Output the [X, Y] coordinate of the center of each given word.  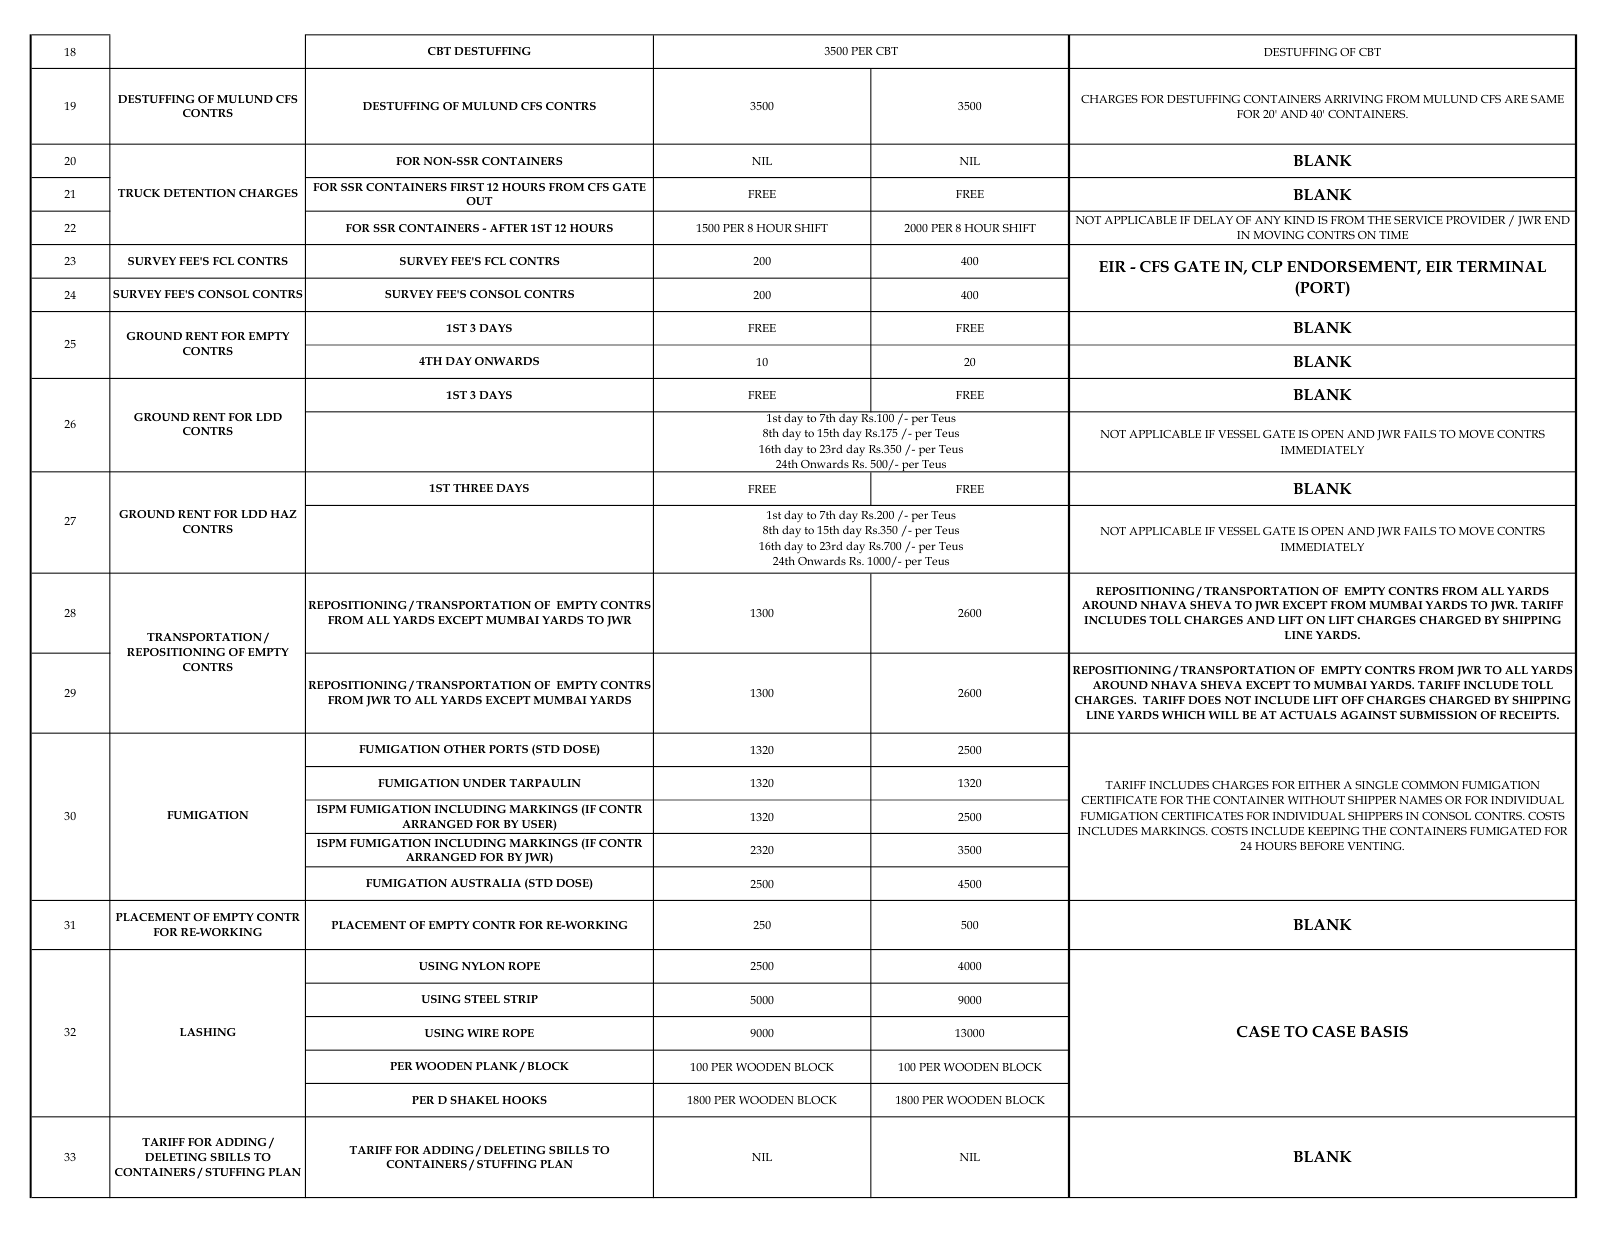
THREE [473, 488]
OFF [1352, 700]
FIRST [467, 187]
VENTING [1375, 846]
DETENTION [200, 193]
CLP [1267, 267]
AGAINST [1368, 715]
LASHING [208, 1032]
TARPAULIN [545, 783]
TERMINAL [1501, 266]
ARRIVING [1353, 99]
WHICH [1183, 715]
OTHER [465, 749]
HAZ [284, 514]
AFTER [509, 228]
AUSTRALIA [485, 883]
